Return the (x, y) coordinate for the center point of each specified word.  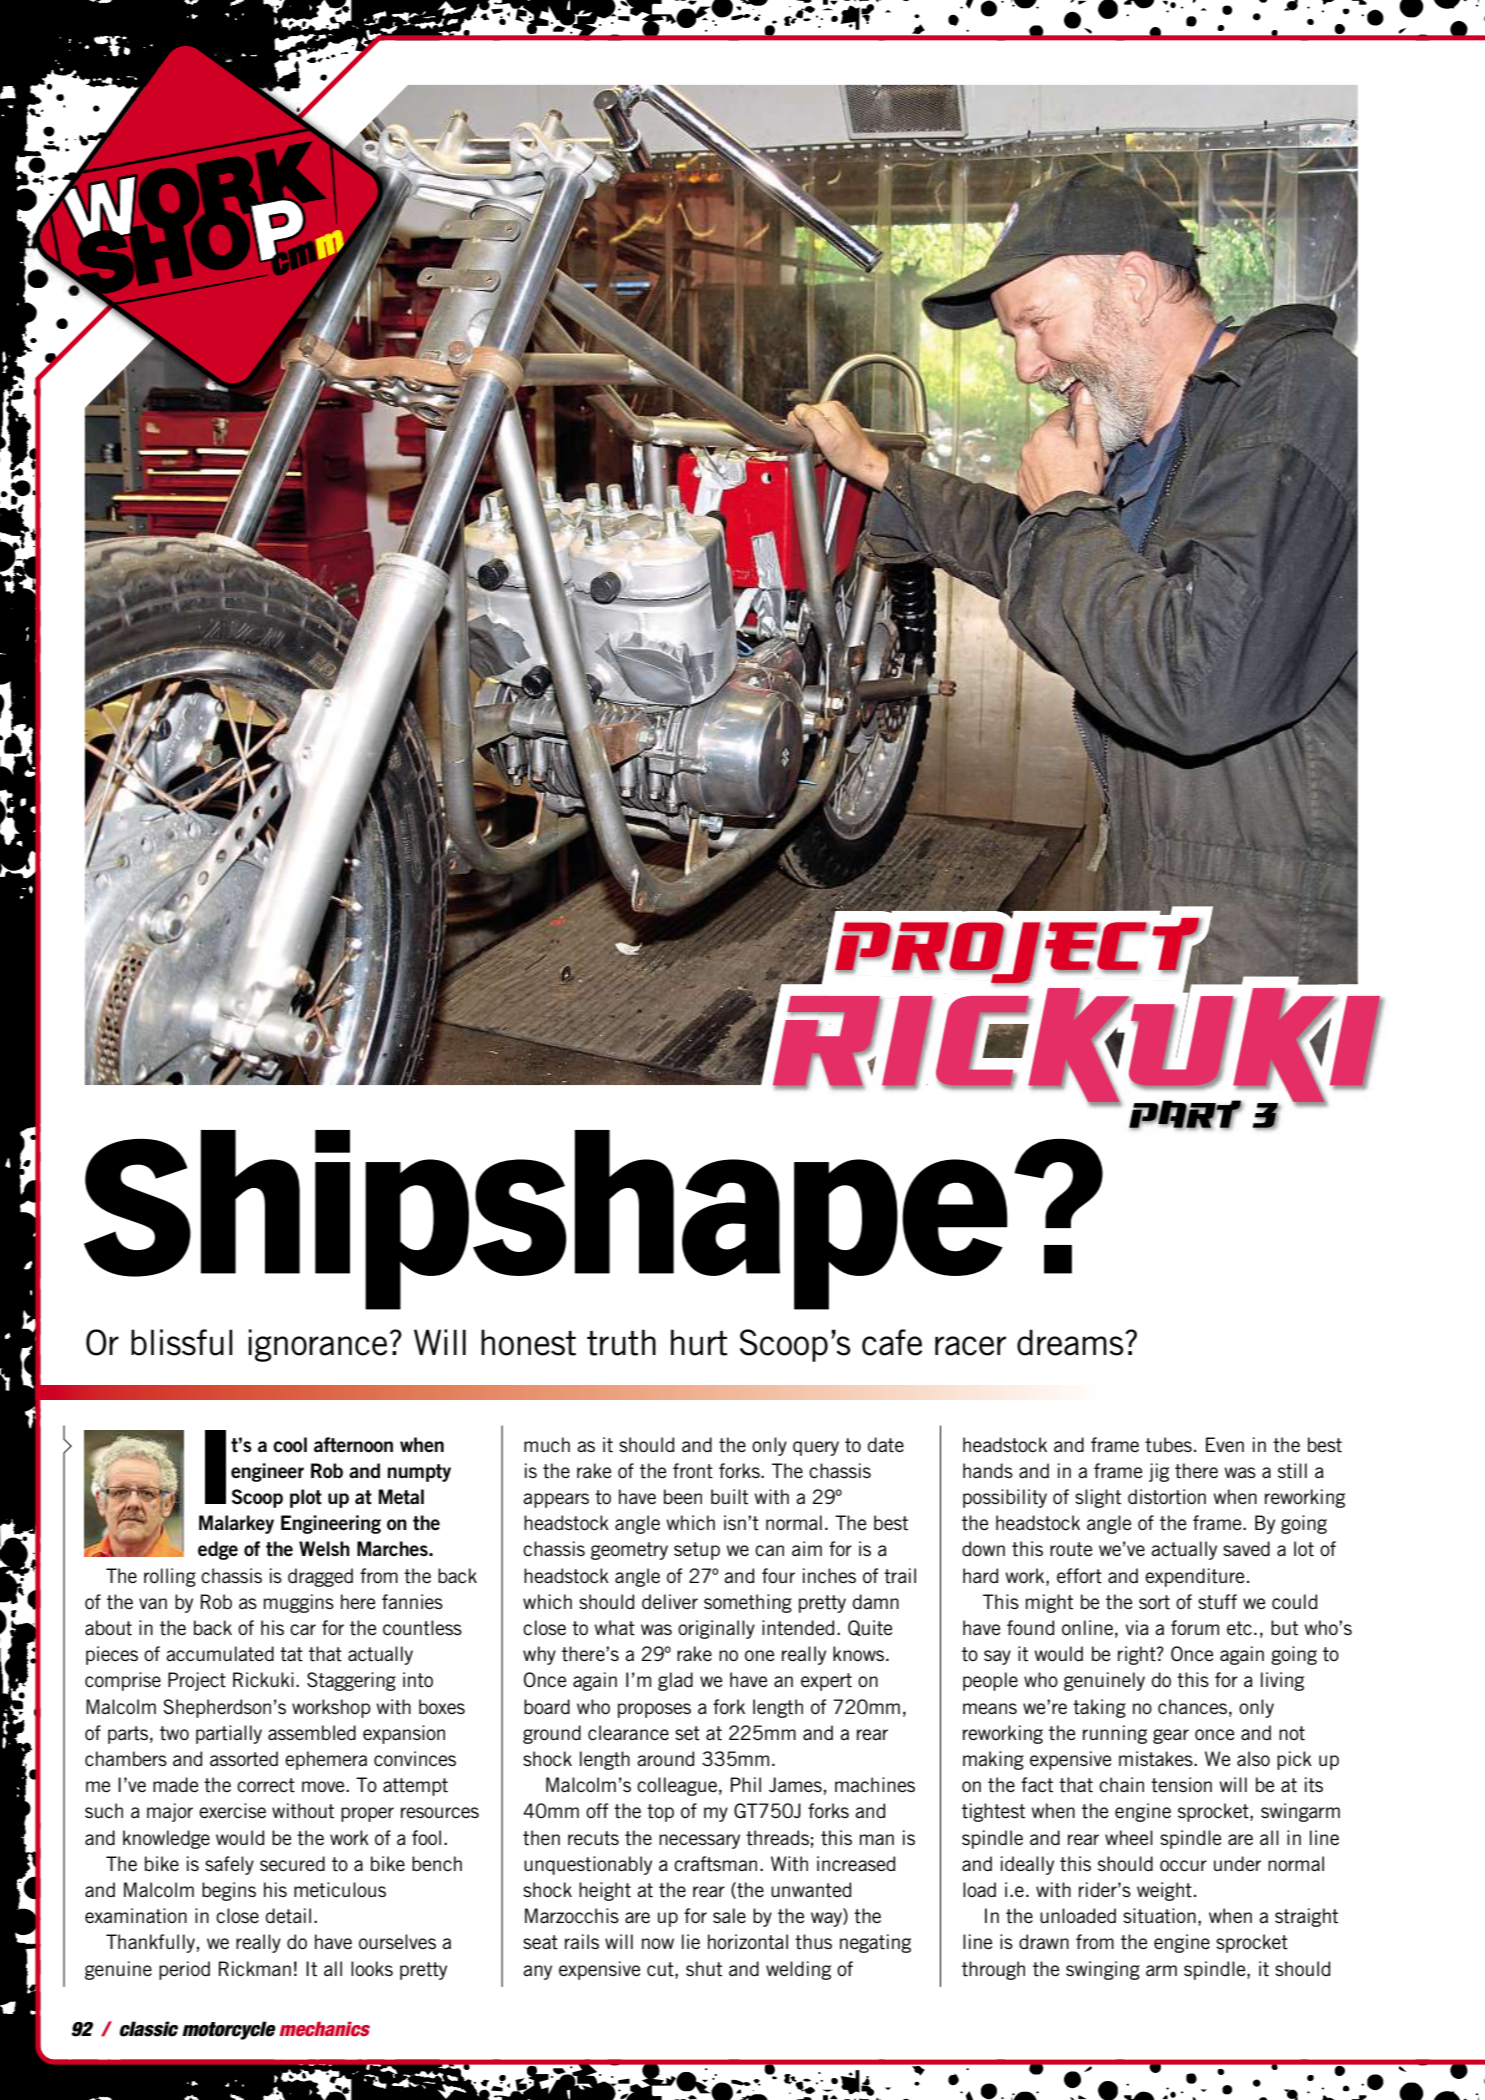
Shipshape (546, 1220)
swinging (1103, 1970)
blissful (182, 1342)
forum (1195, 1627)
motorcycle (229, 2030)
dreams (1071, 1342)
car (303, 1629)
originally (716, 1629)
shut (704, 1969)
